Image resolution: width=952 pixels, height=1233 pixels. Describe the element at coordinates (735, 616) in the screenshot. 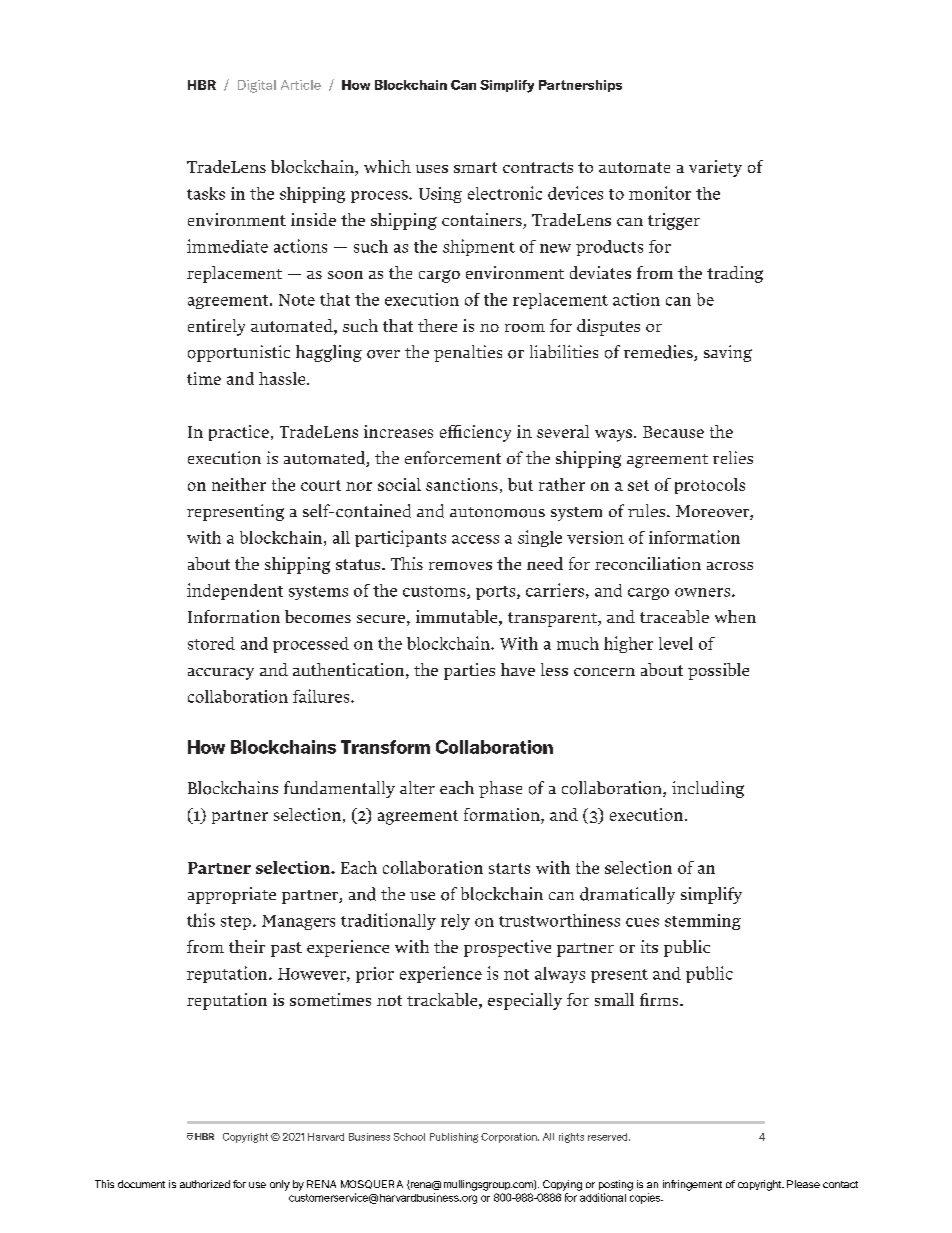

I see `when` at that location.
